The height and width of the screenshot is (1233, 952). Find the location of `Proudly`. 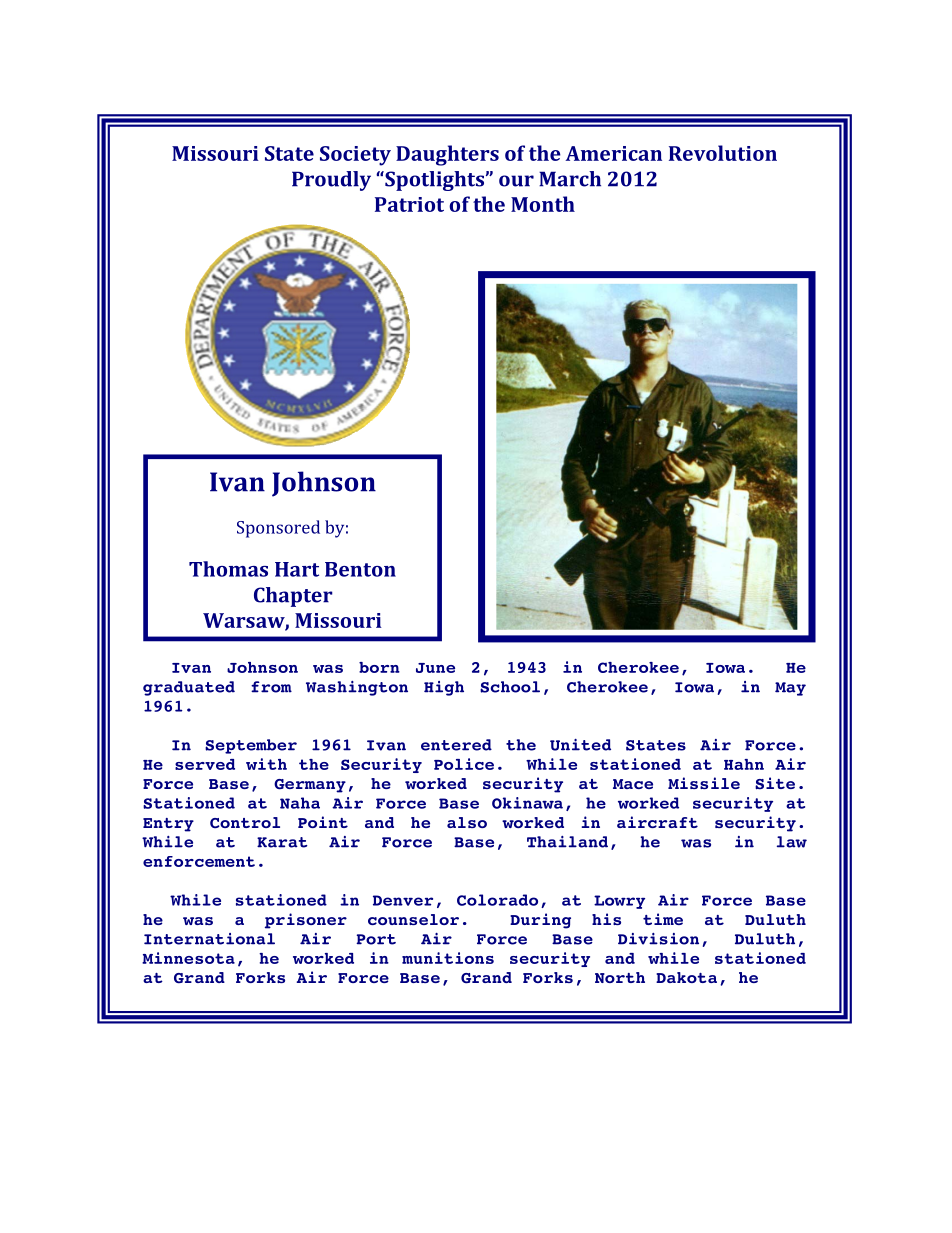

Proudly is located at coordinates (331, 181).
